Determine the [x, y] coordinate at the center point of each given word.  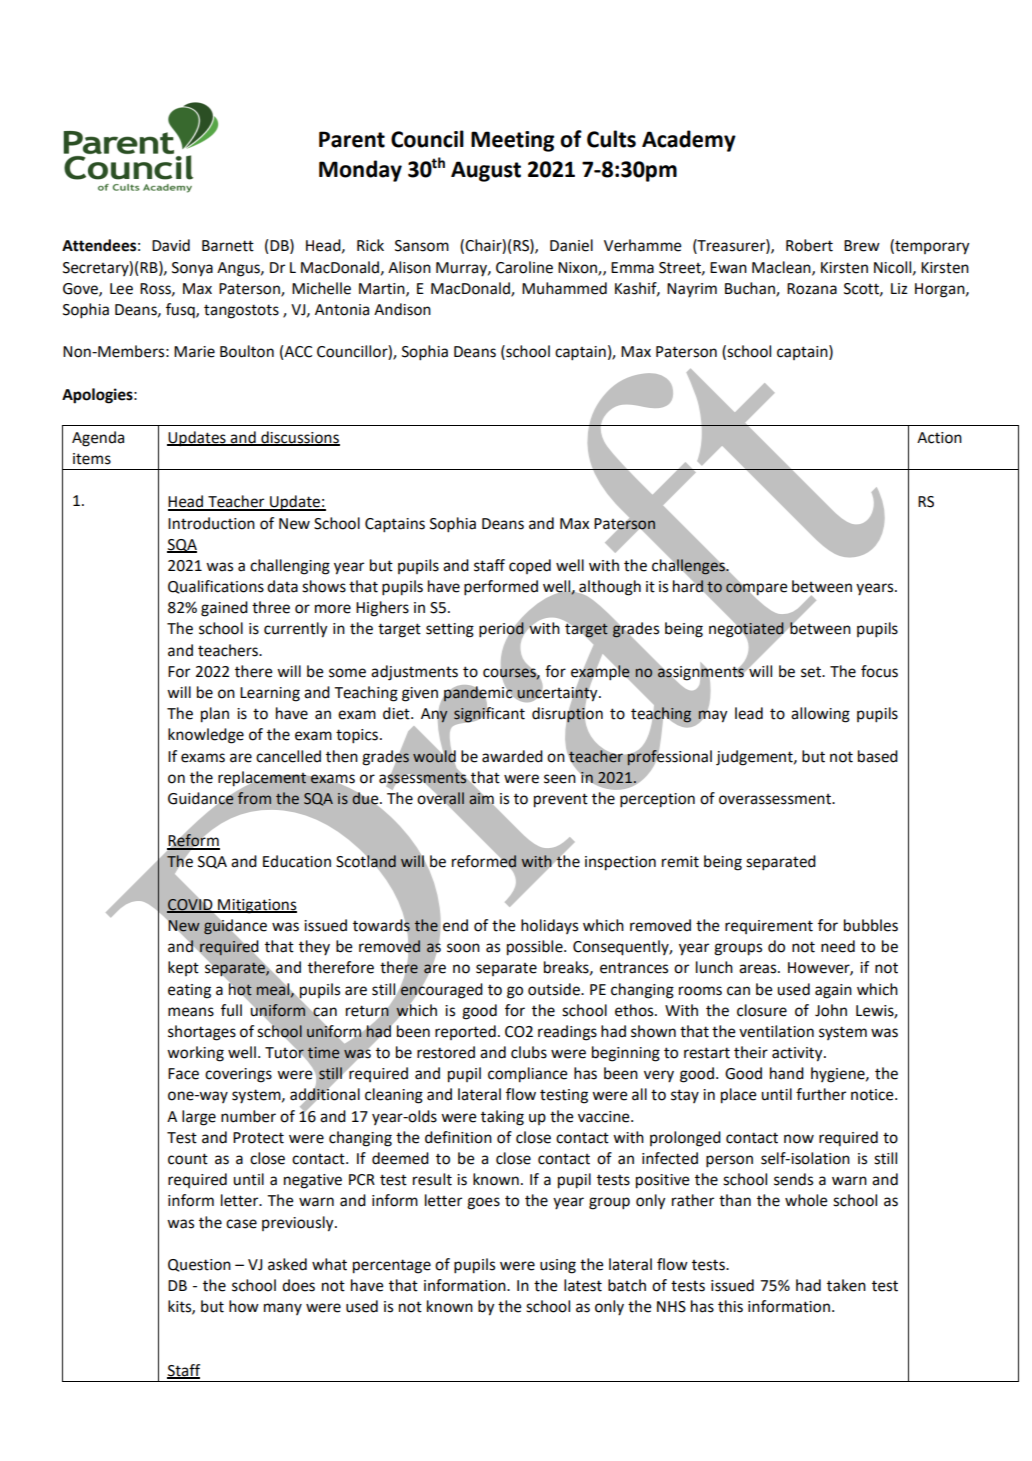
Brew [862, 246]
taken [846, 1285]
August [486, 171]
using [558, 1266]
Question [199, 1265]
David [171, 245]
